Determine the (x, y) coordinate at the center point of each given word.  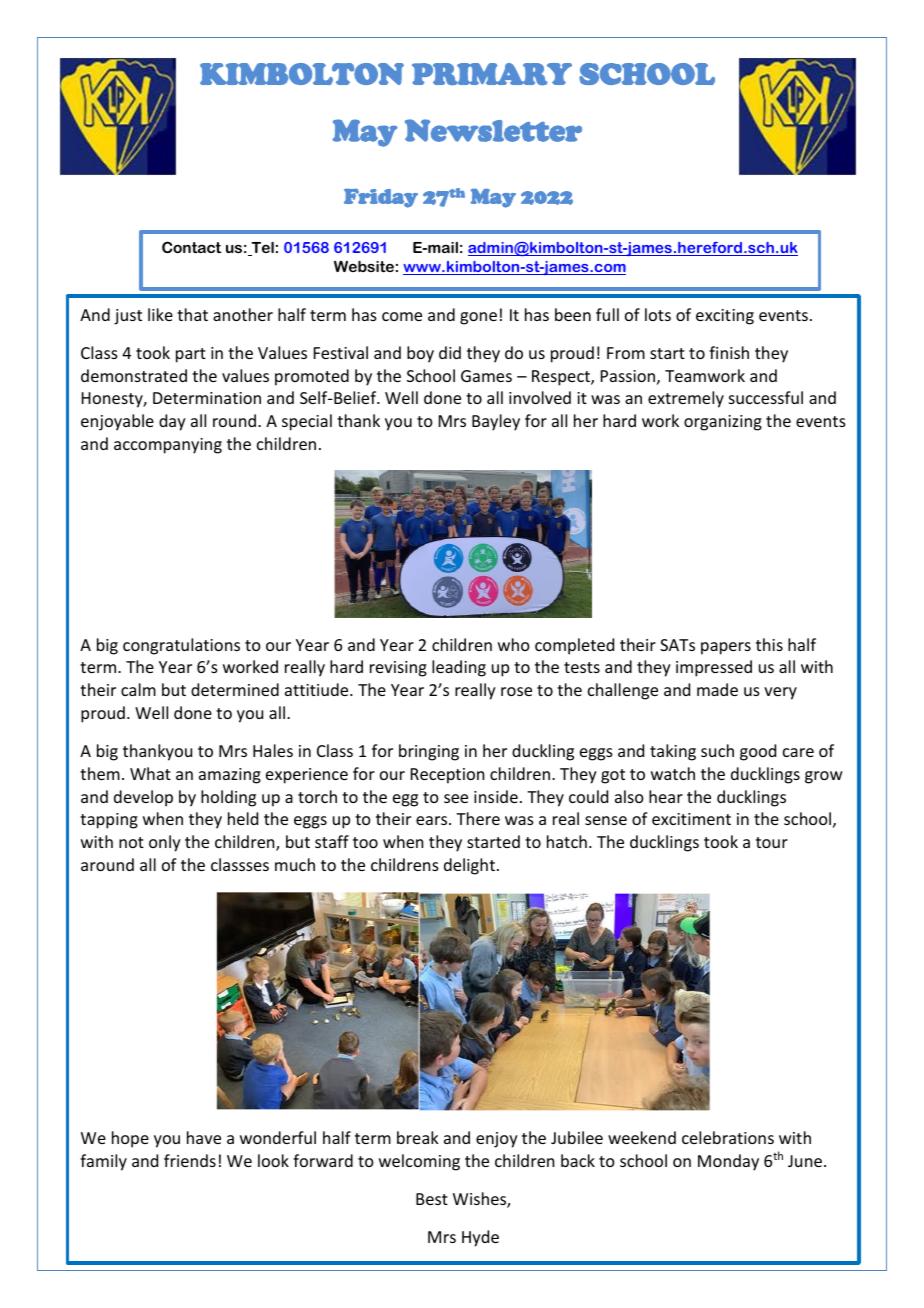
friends (190, 1160)
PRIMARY (492, 74)
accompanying (168, 446)
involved (540, 397)
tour (772, 842)
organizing (723, 423)
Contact (191, 247)
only (165, 843)
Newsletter (493, 130)
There (478, 818)
